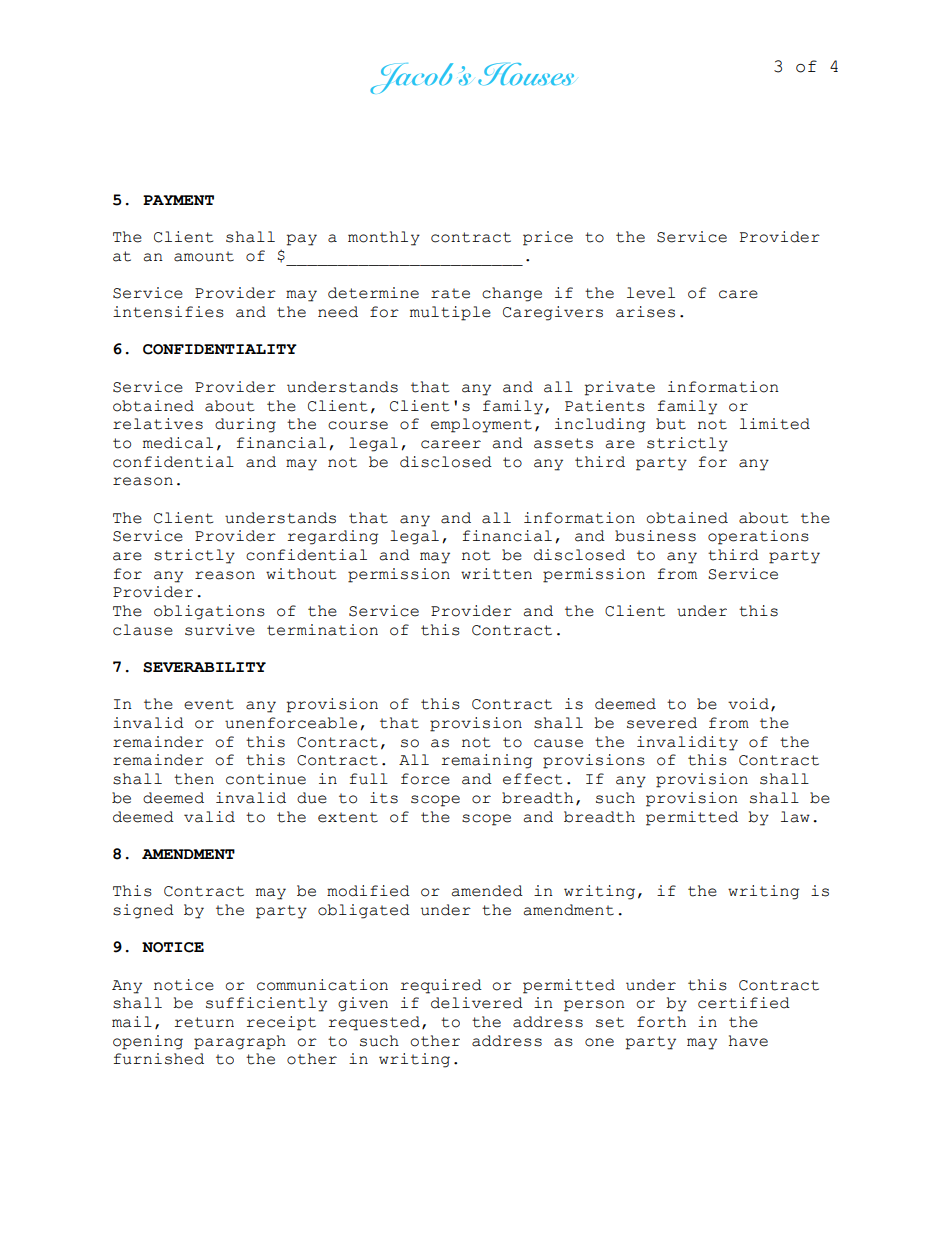  Describe the element at coordinates (548, 238) in the image. I see `price` at that location.
